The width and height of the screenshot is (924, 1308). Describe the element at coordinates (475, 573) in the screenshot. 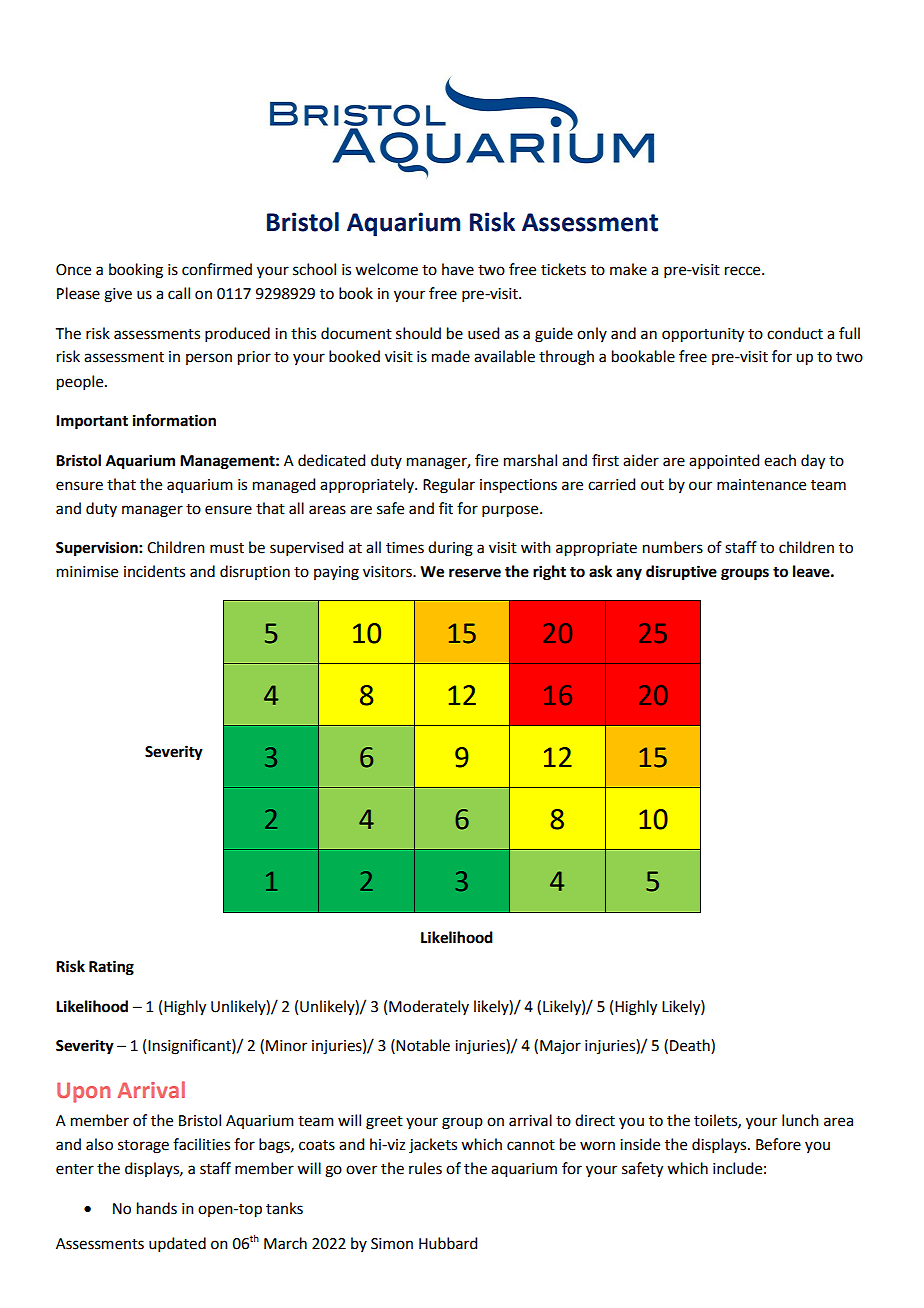

I see `reserve` at that location.
